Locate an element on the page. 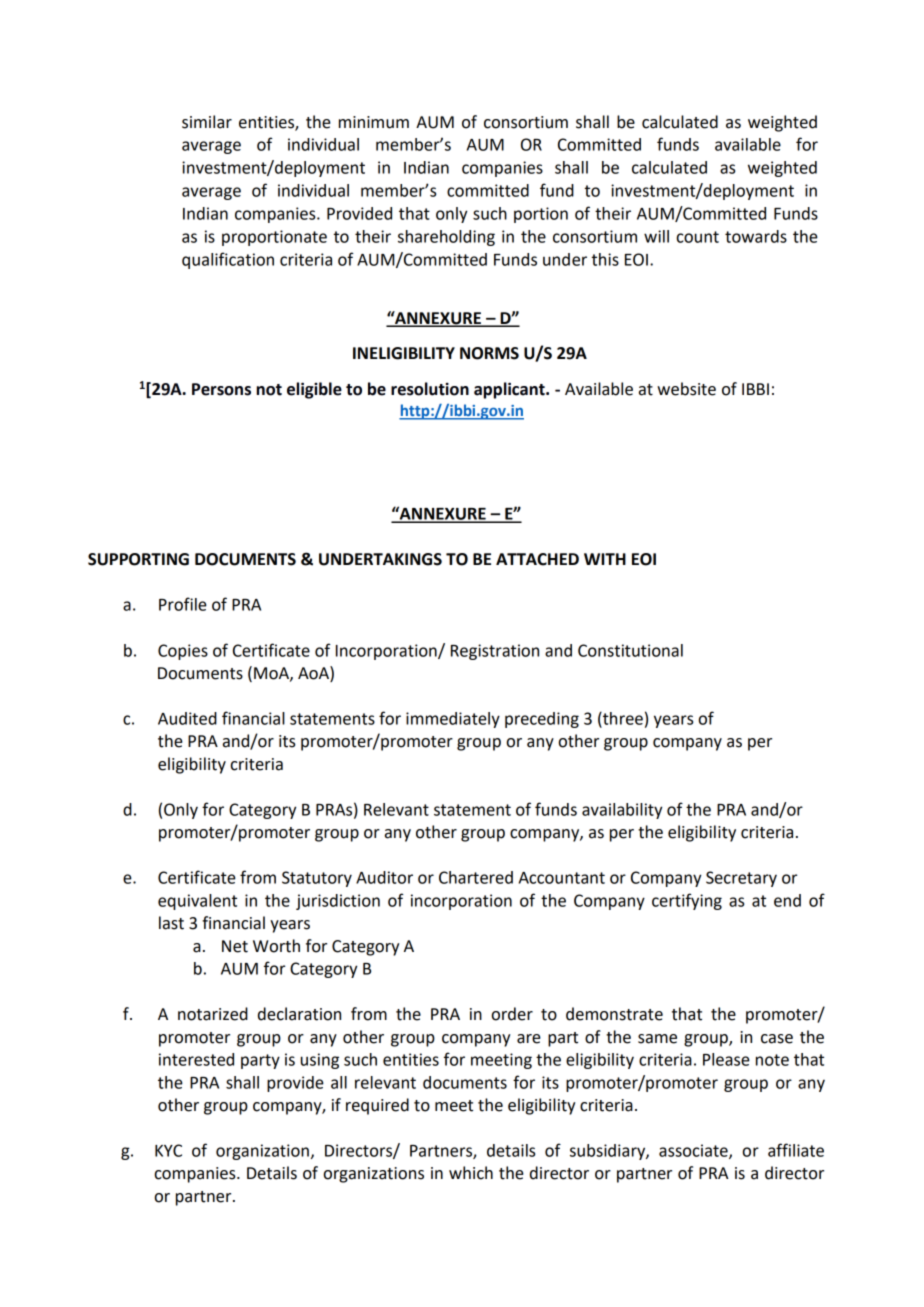 The height and width of the page is (1307, 924). Secretary is located at coordinates (741, 879).
